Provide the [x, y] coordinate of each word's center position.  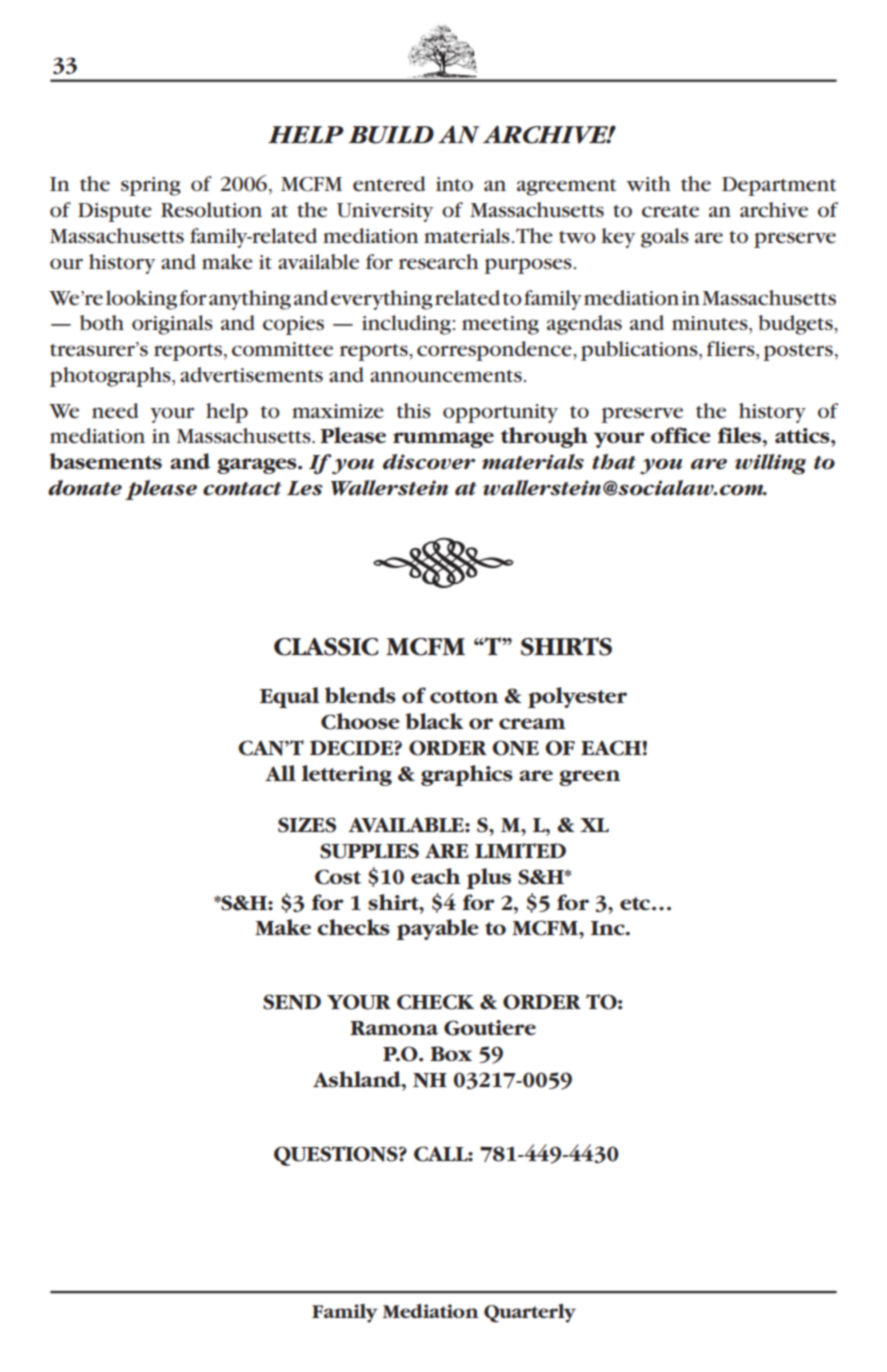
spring [151, 186]
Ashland [358, 1079]
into [454, 184]
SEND [292, 1002]
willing [770, 464]
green [589, 778]
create [670, 211]
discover [429, 462]
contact [242, 489]
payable [438, 929]
